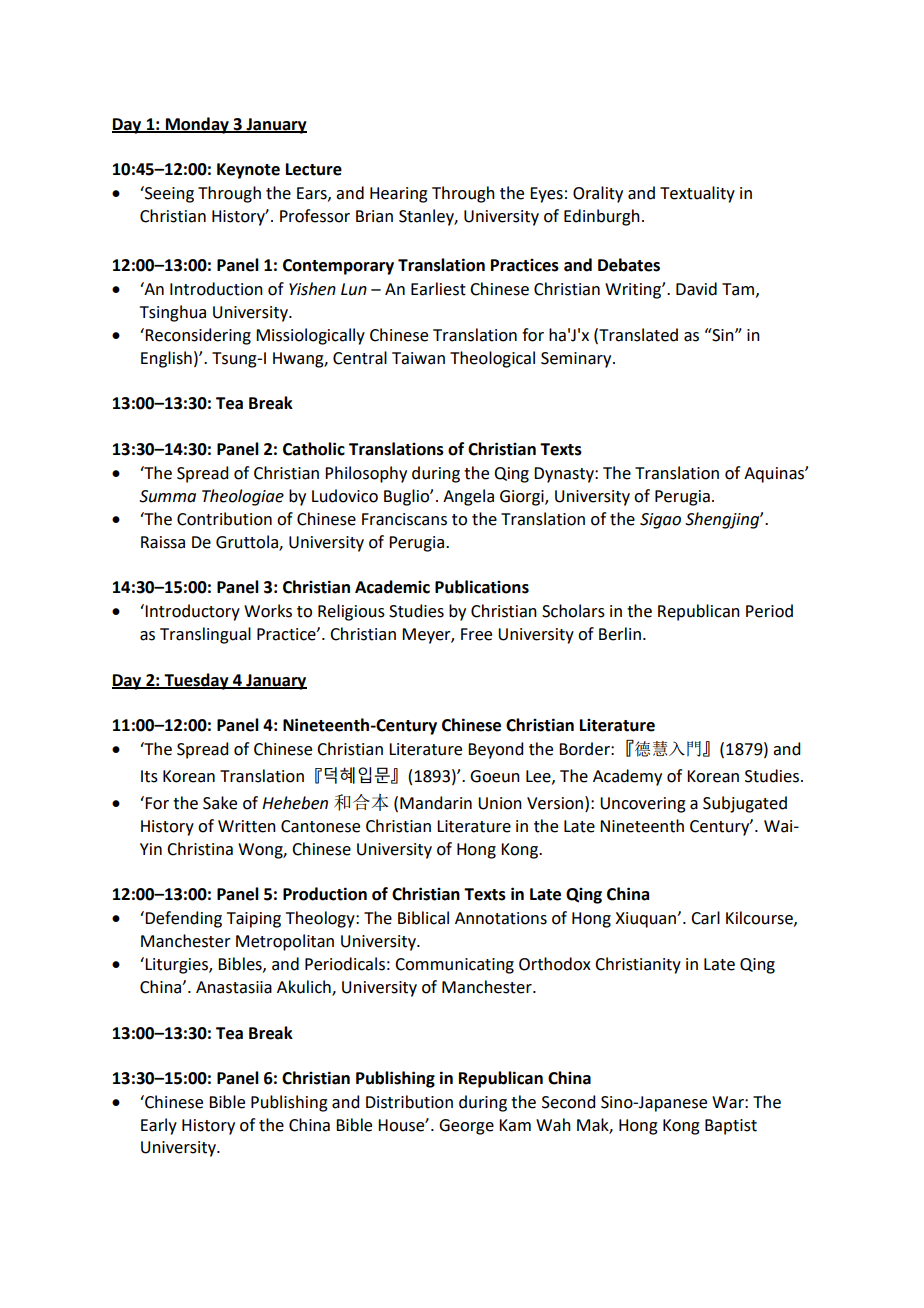 This page has width=924, height=1308. I want to click on Early, so click(159, 1126).
